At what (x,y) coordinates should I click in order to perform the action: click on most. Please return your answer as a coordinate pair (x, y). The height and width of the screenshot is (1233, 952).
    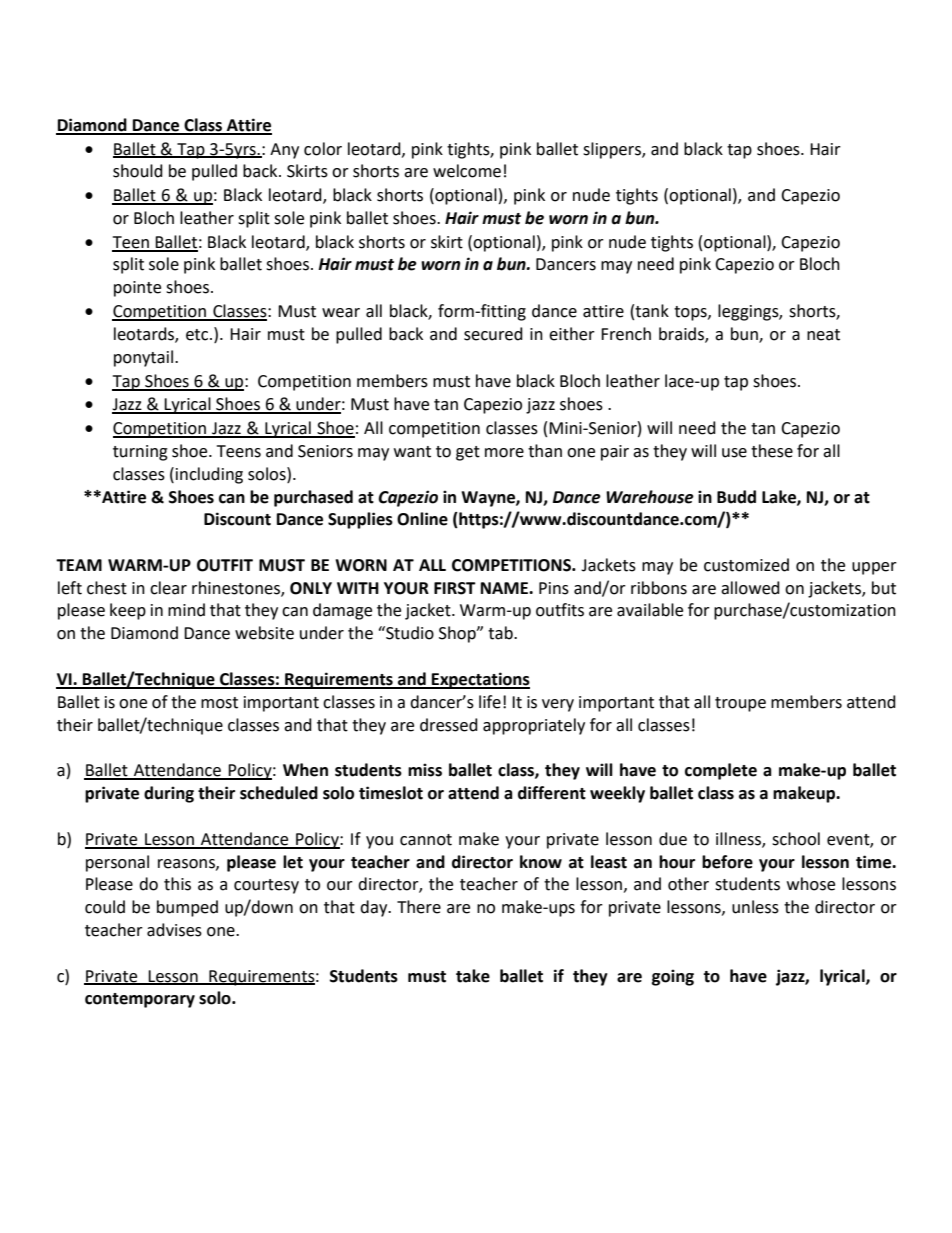
    Looking at the image, I should click on (219, 703).
